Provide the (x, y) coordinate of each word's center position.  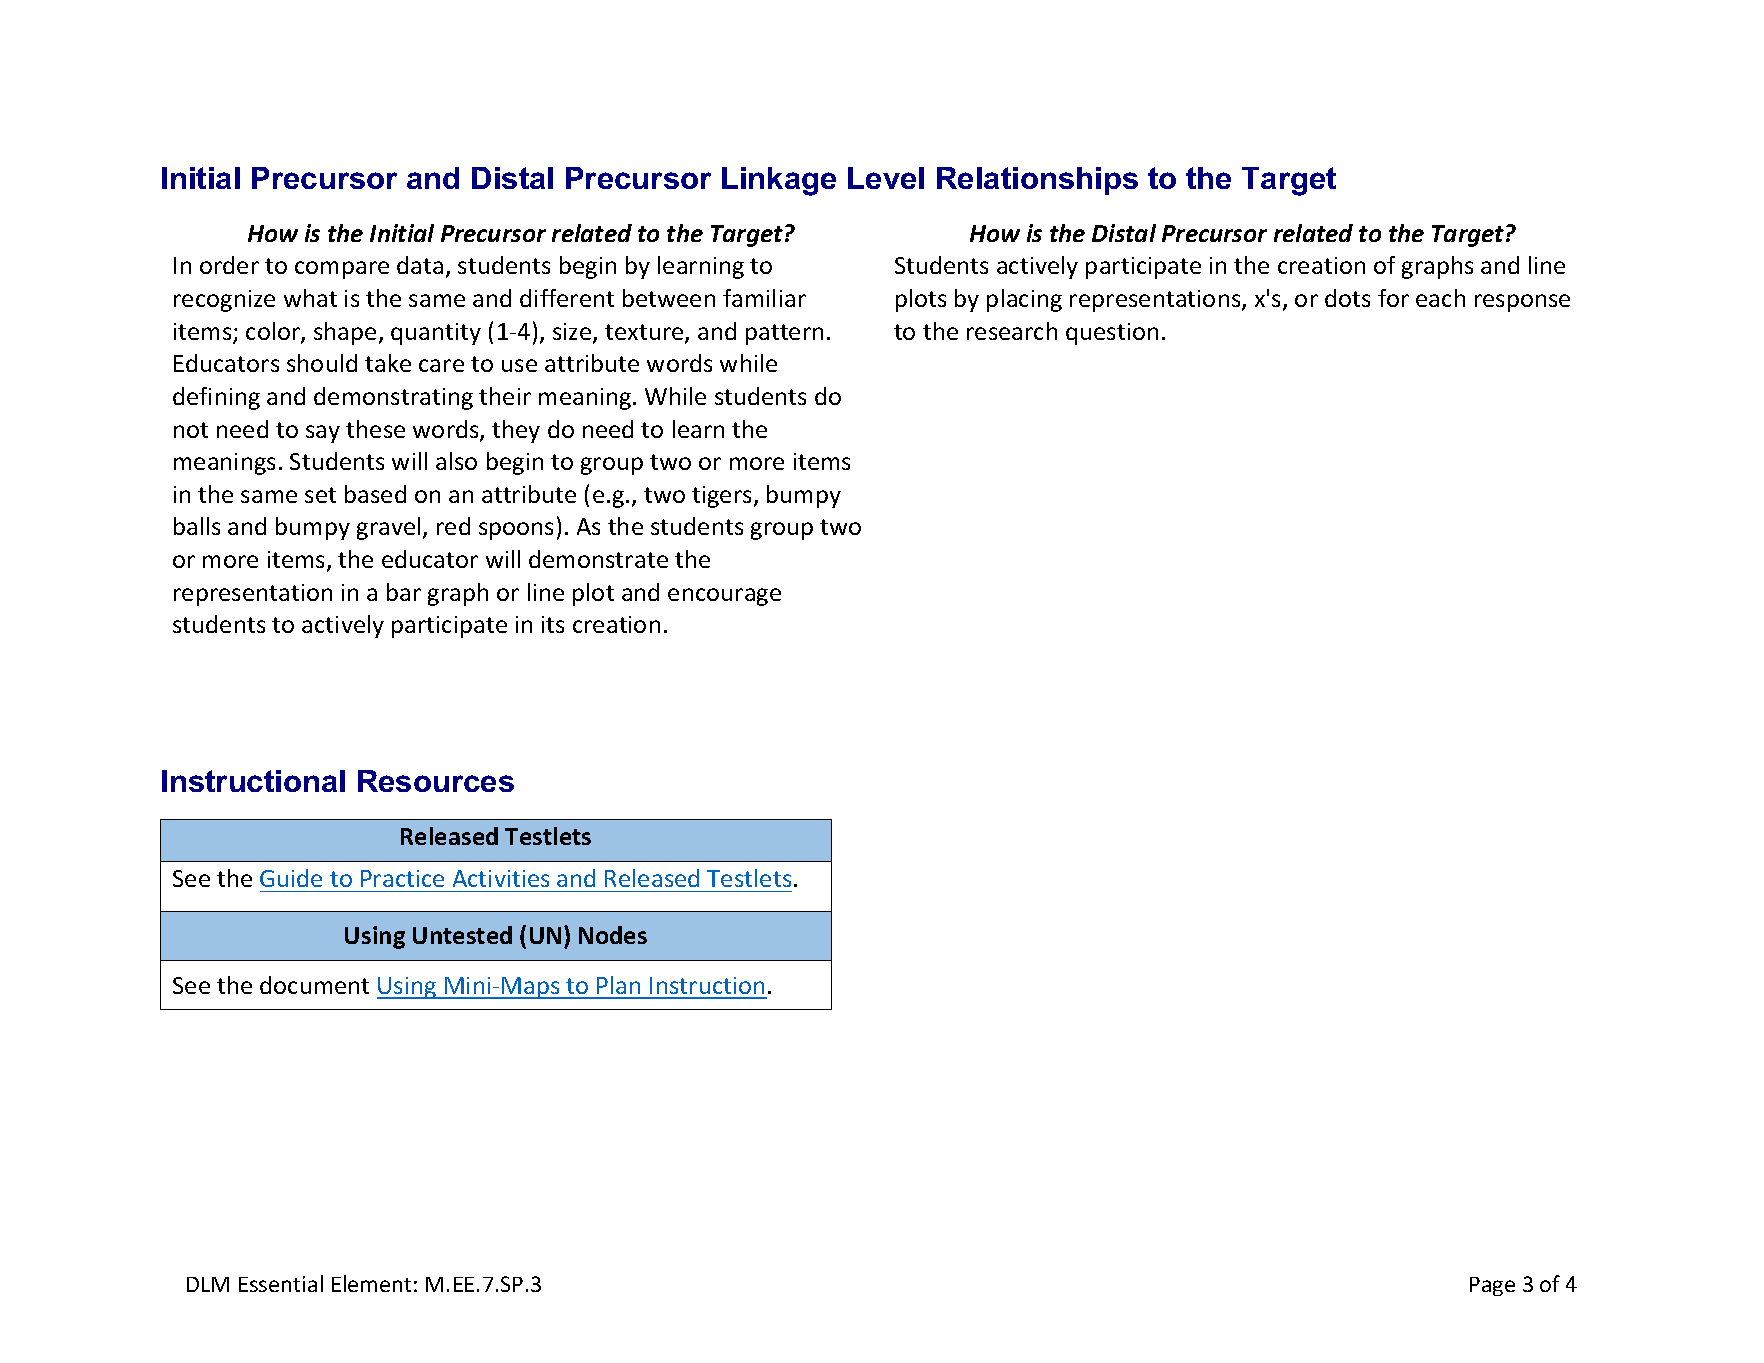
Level (886, 178)
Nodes (613, 935)
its (553, 624)
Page (1492, 1286)
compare (342, 270)
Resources (436, 781)
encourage (724, 597)
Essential (281, 1283)
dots (1347, 298)
